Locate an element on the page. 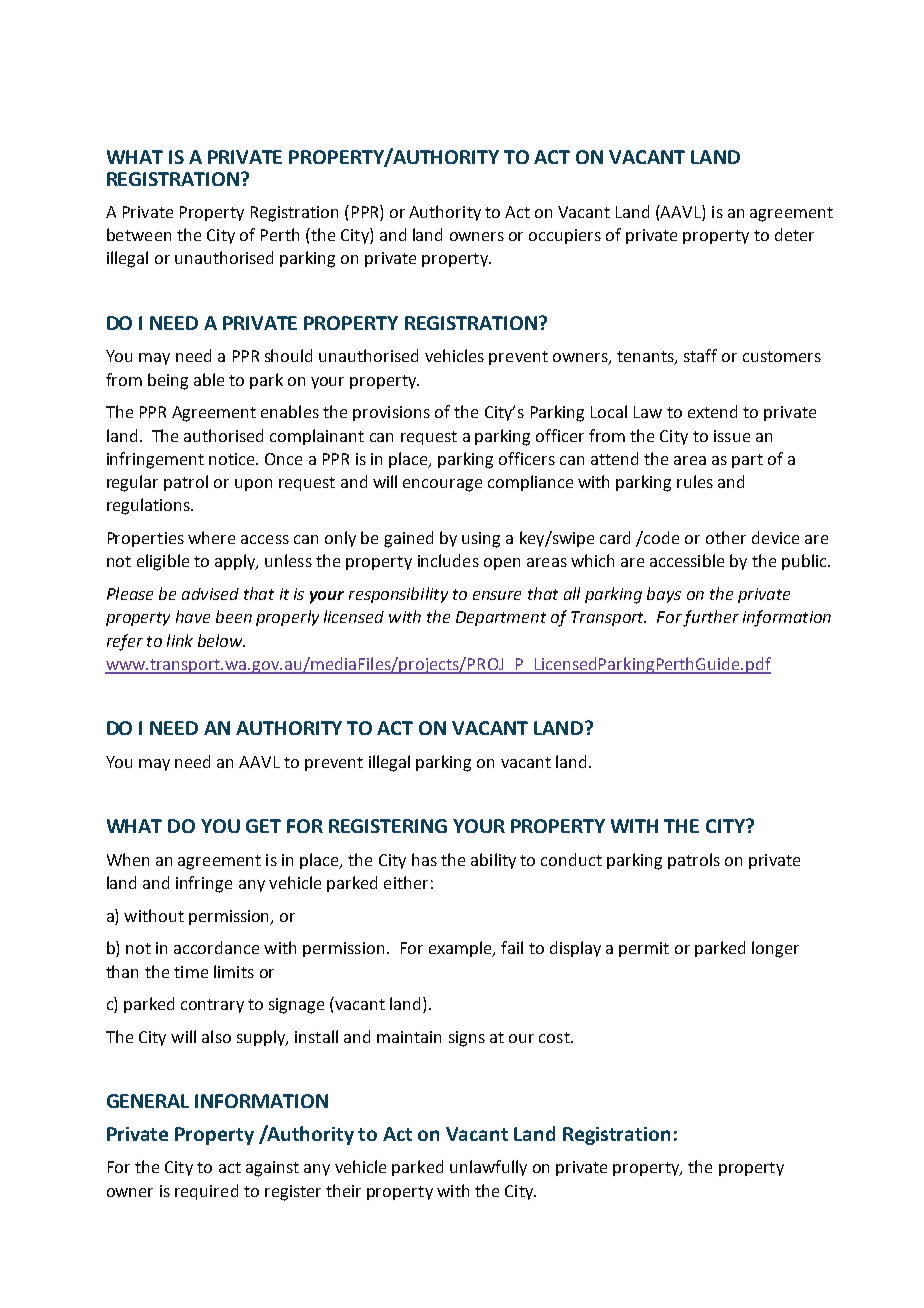 The height and width of the document is (1308, 924). between is located at coordinates (139, 234).
